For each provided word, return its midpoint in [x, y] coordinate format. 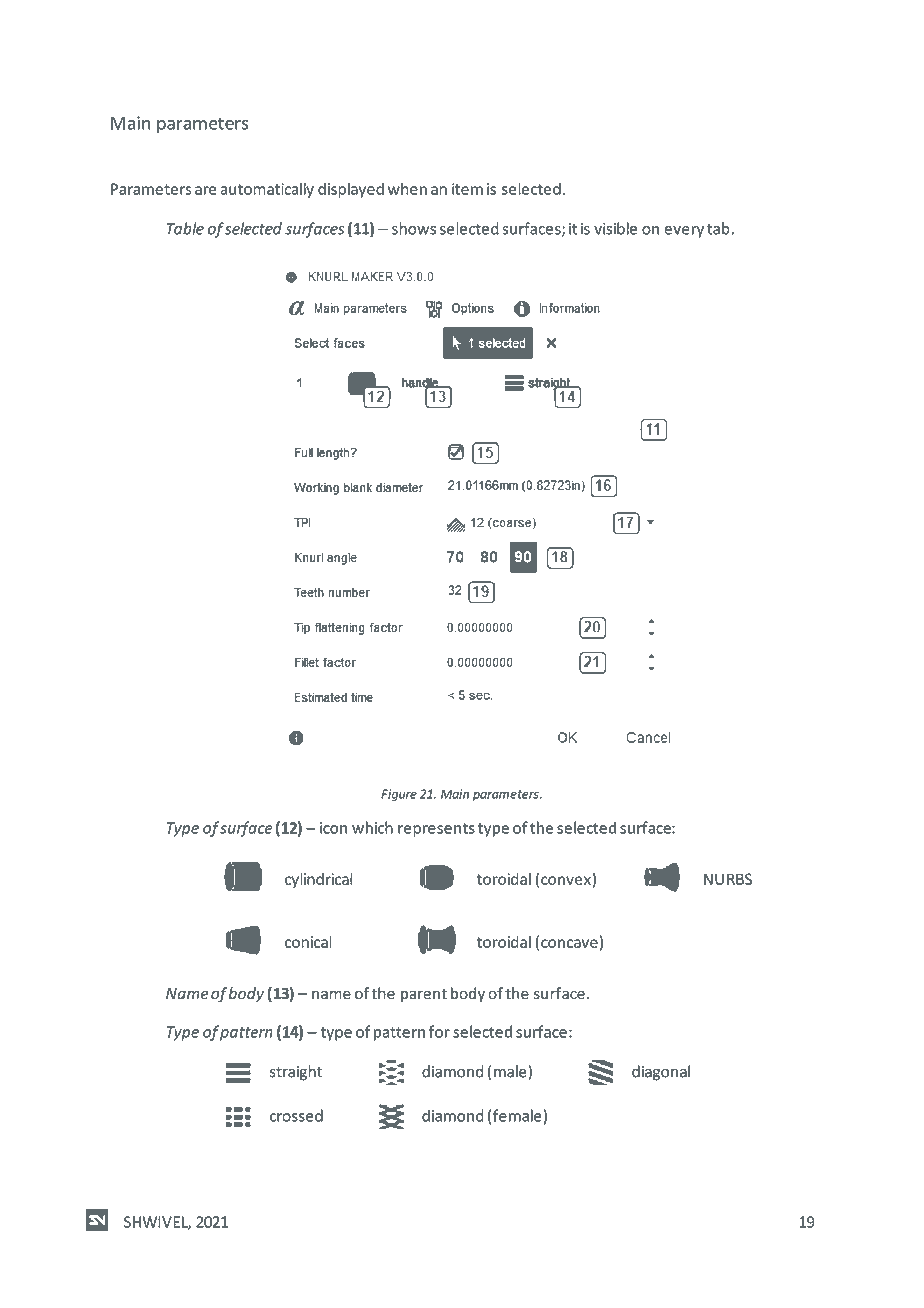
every [684, 232]
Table [185, 228]
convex [566, 880]
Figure [399, 795]
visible [615, 228]
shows [414, 228]
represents [436, 830]
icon [333, 828]
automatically [267, 190]
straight [296, 1073]
